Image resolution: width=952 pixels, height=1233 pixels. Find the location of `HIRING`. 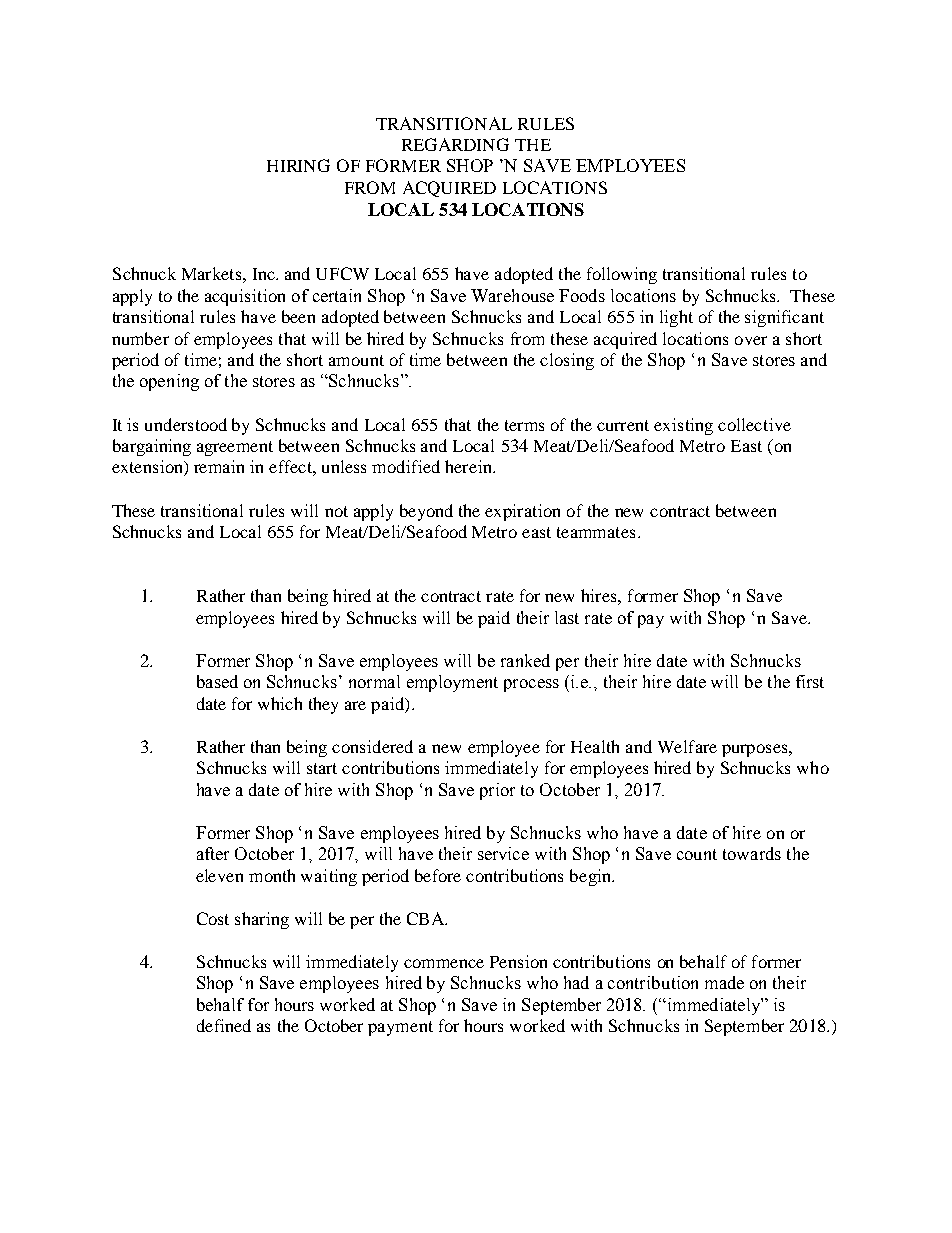

HIRING is located at coordinates (298, 165).
